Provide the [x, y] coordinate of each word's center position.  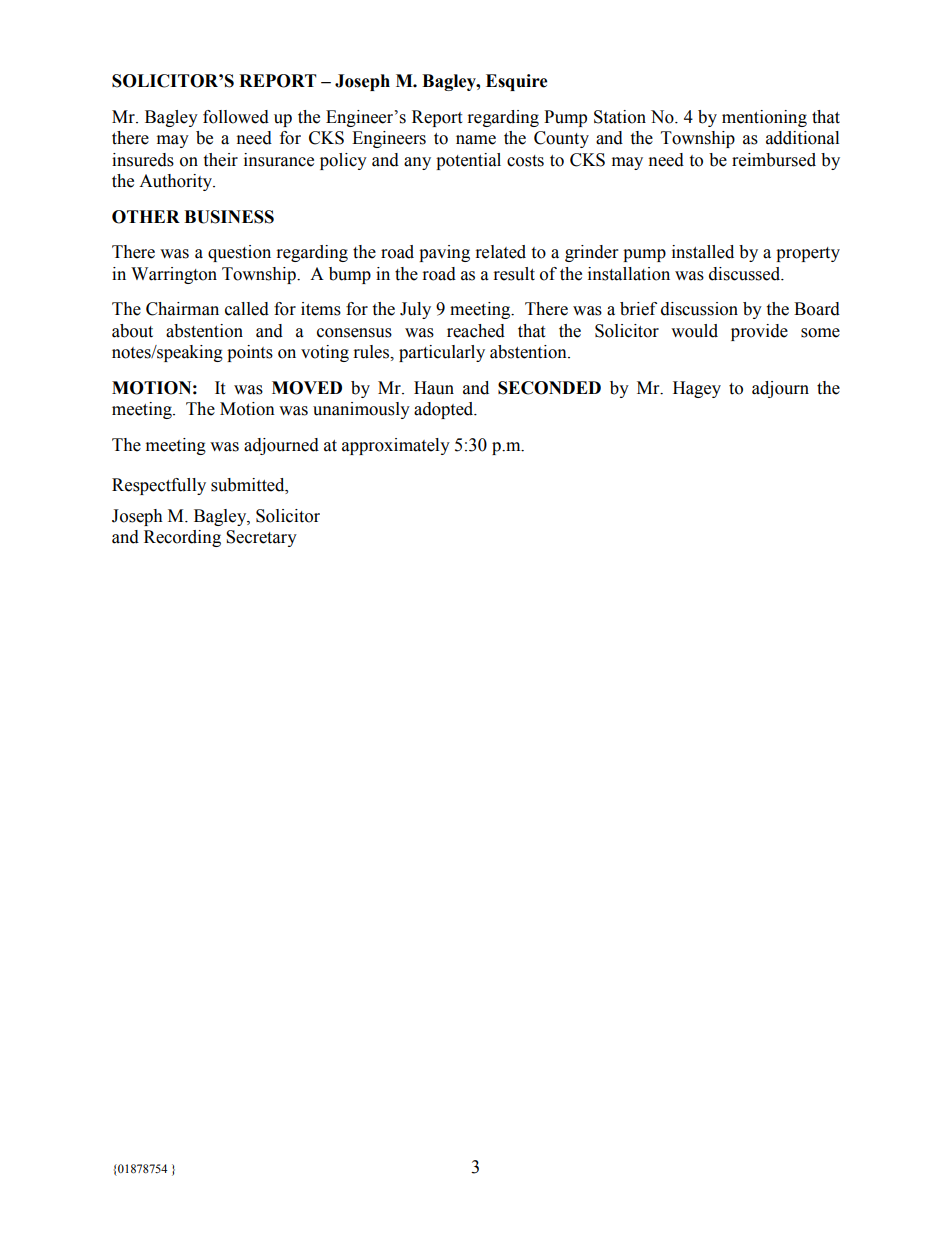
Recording [182, 538]
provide [759, 332]
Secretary [261, 538]
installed [703, 252]
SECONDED [549, 388]
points [250, 353]
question [239, 253]
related [501, 252]
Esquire [517, 82]
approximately [396, 446]
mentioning [764, 118]
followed [236, 117]
